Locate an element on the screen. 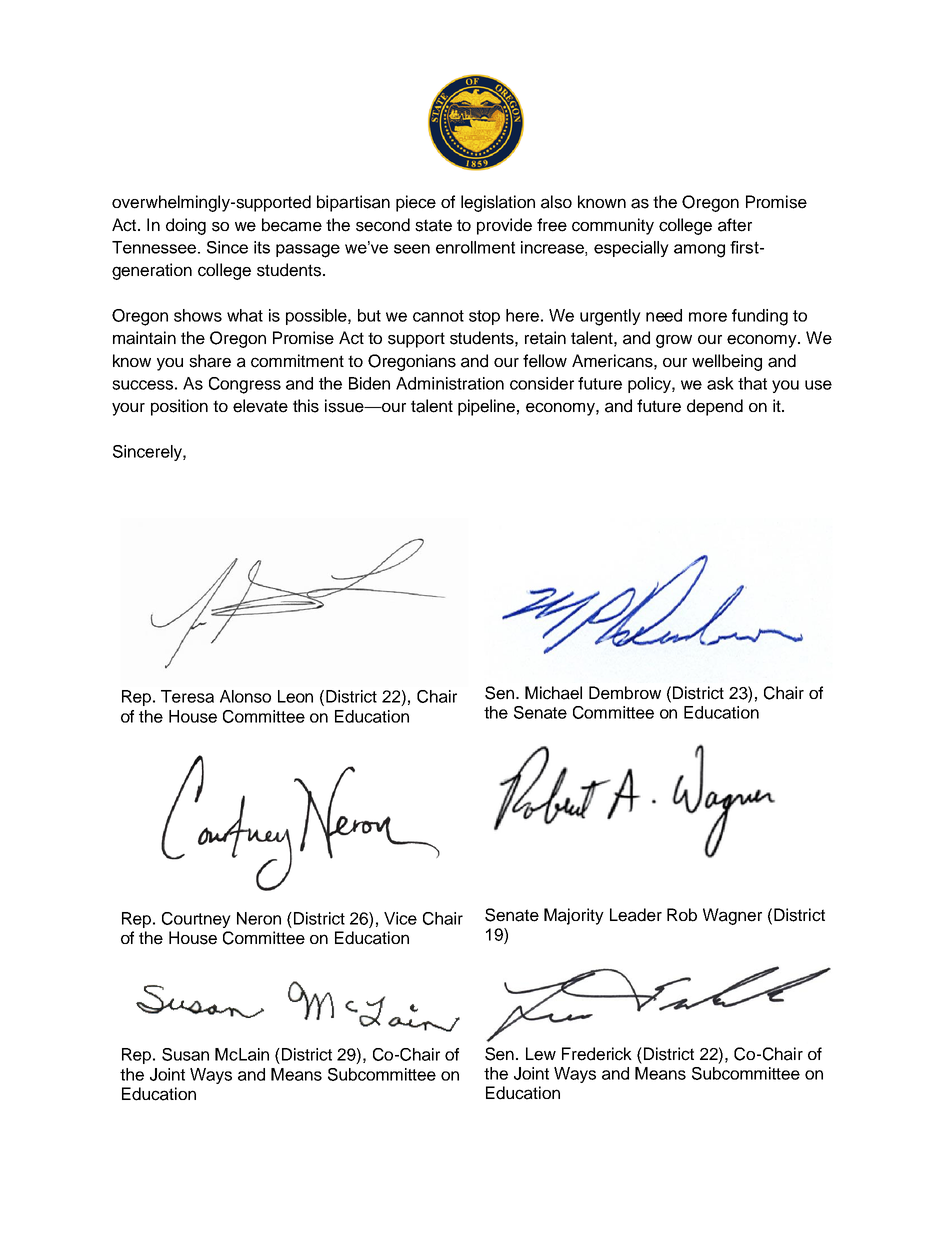 The height and width of the screenshot is (1233, 952). Courtney is located at coordinates (196, 920).
